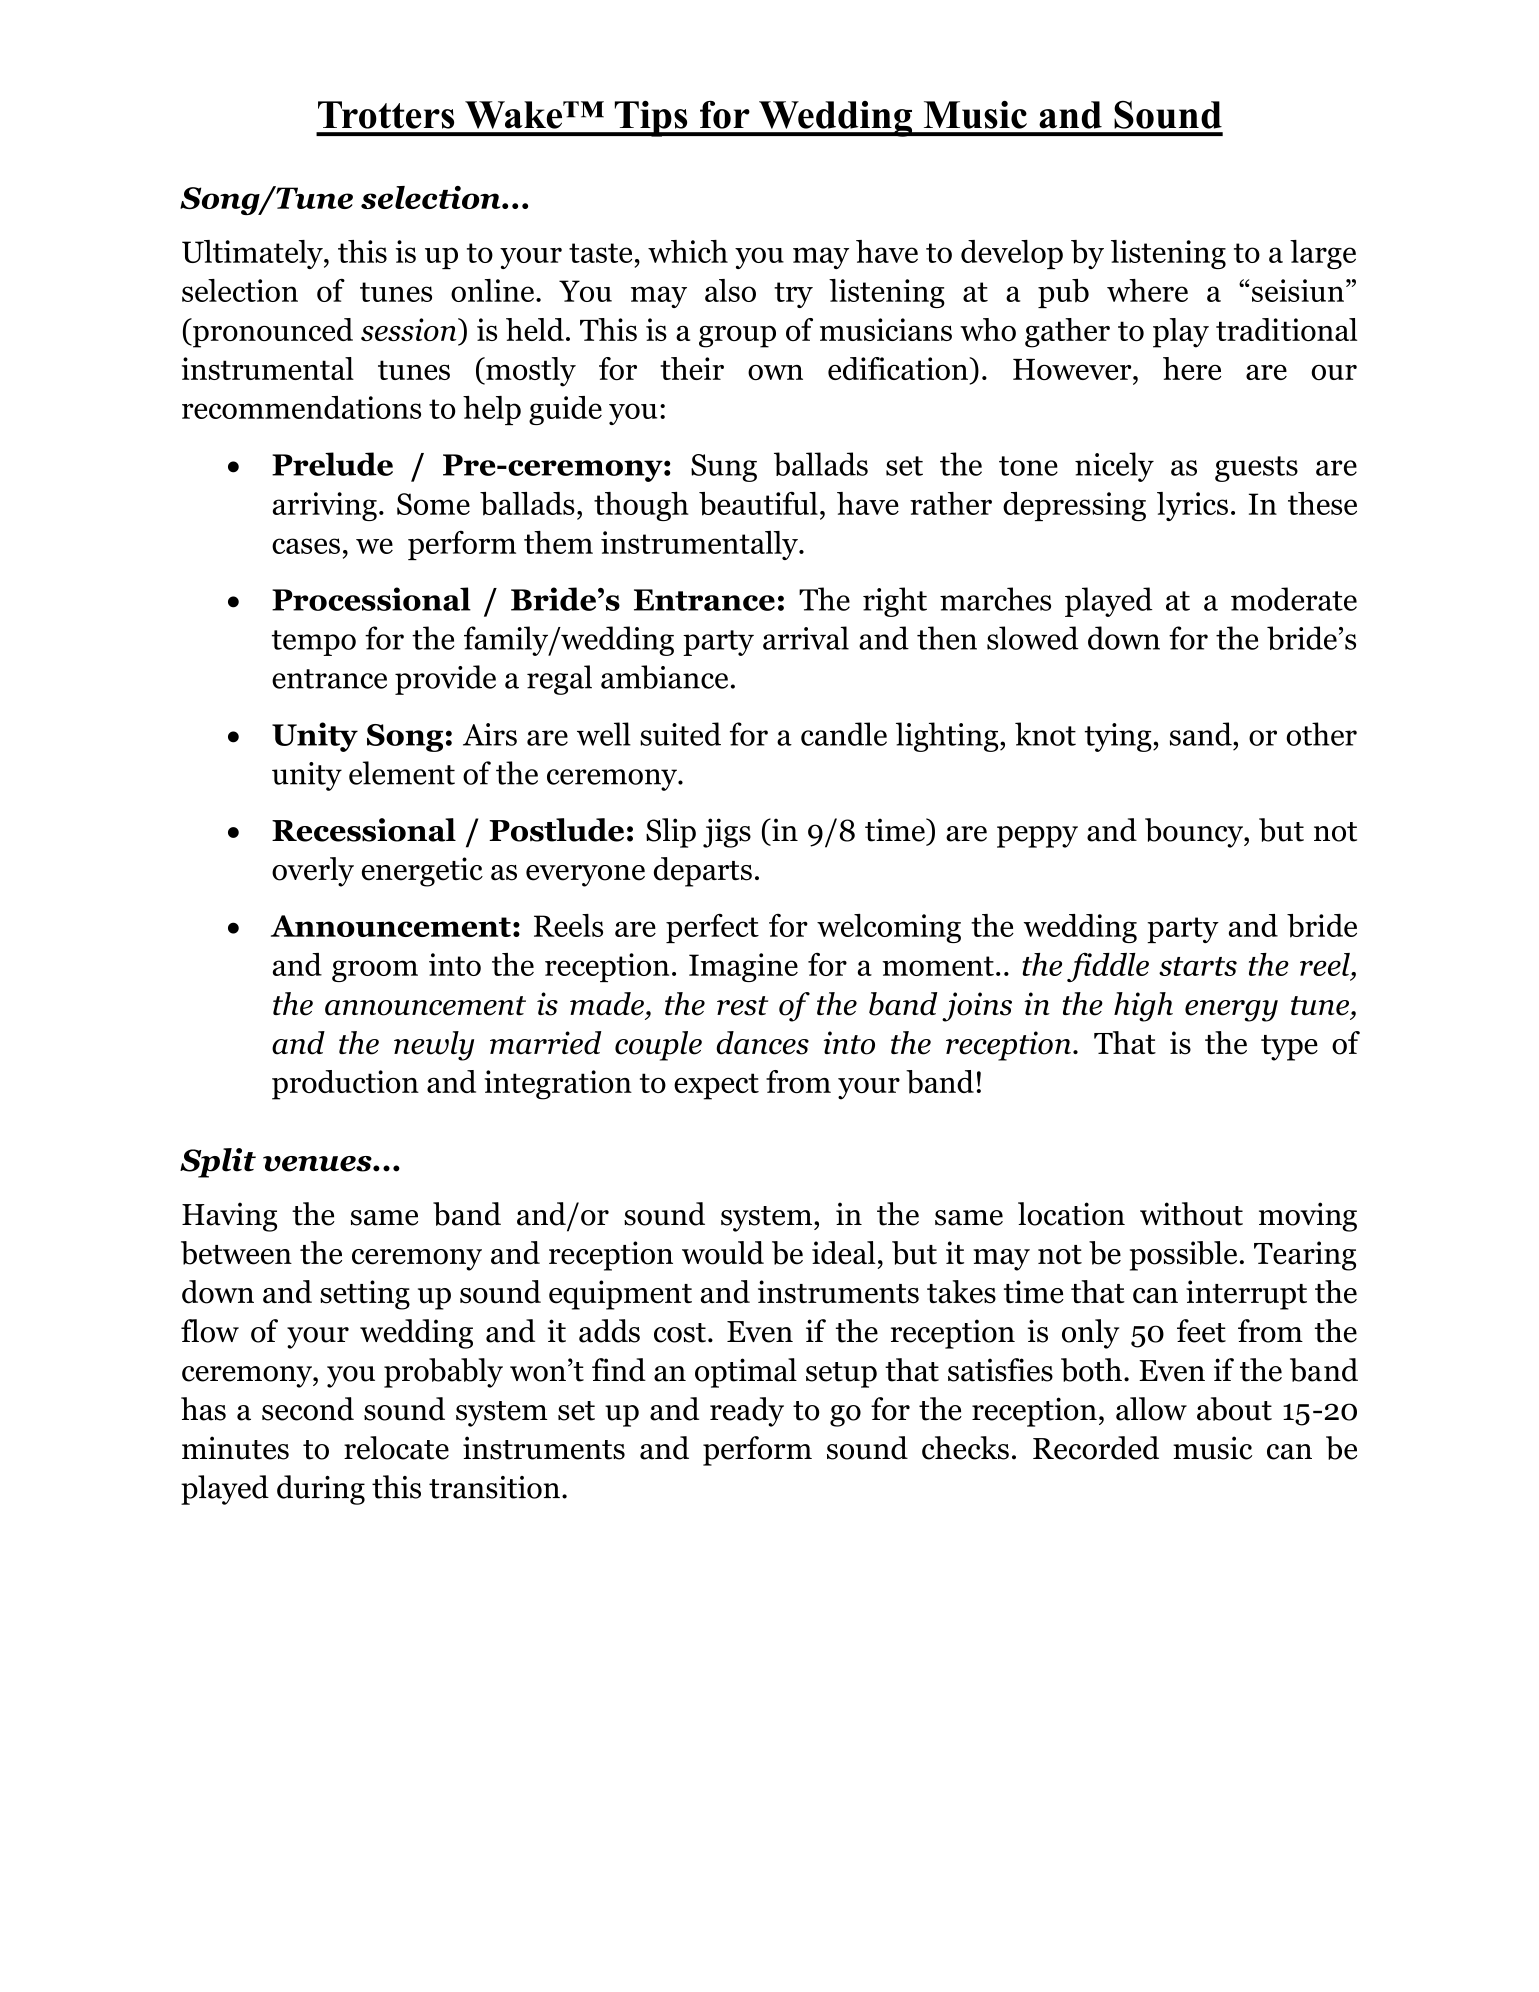 The height and width of the screenshot is (1992, 1539). I want to click on large, so click(1323, 254).
